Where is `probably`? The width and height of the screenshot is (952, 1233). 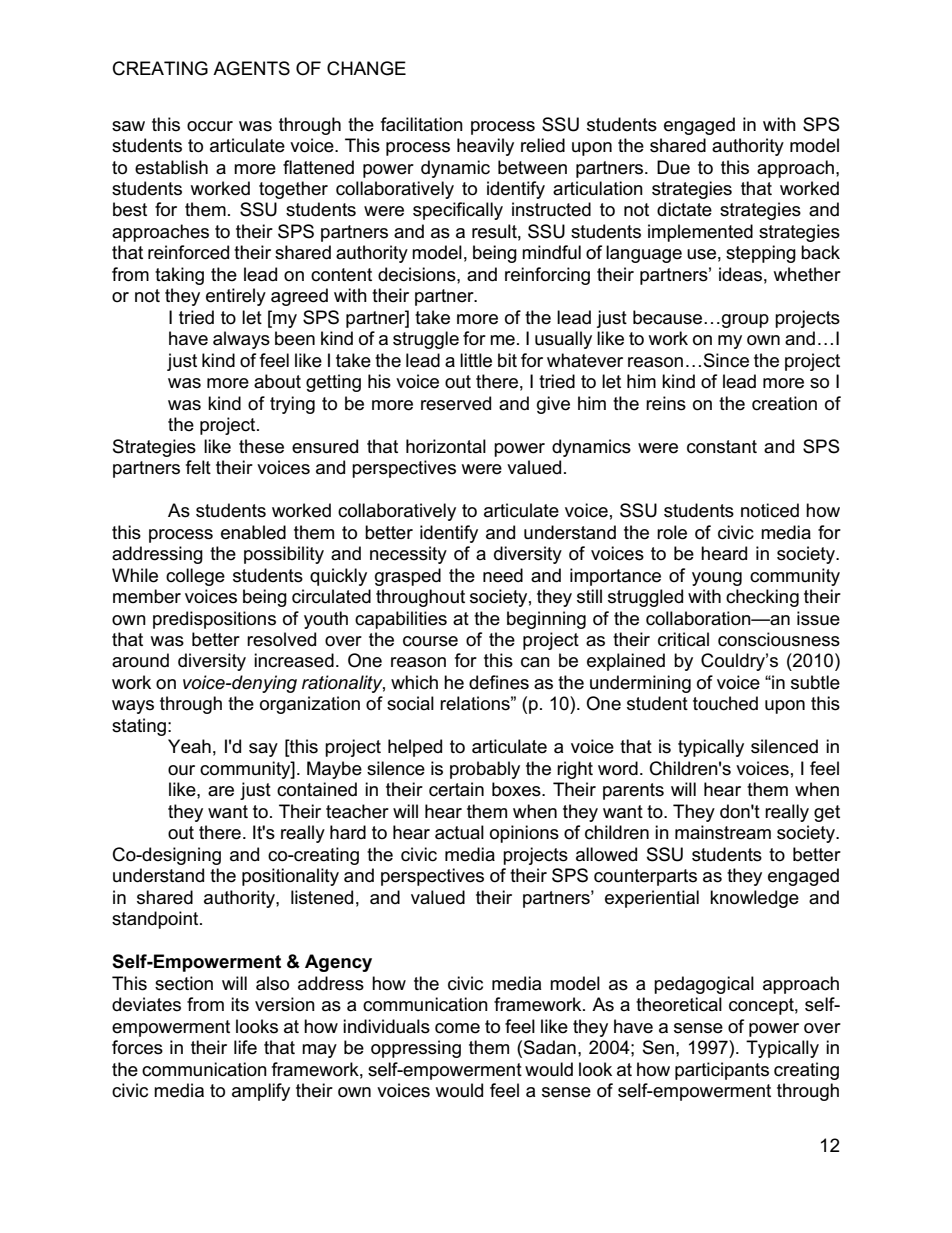 probably is located at coordinates (485, 770).
